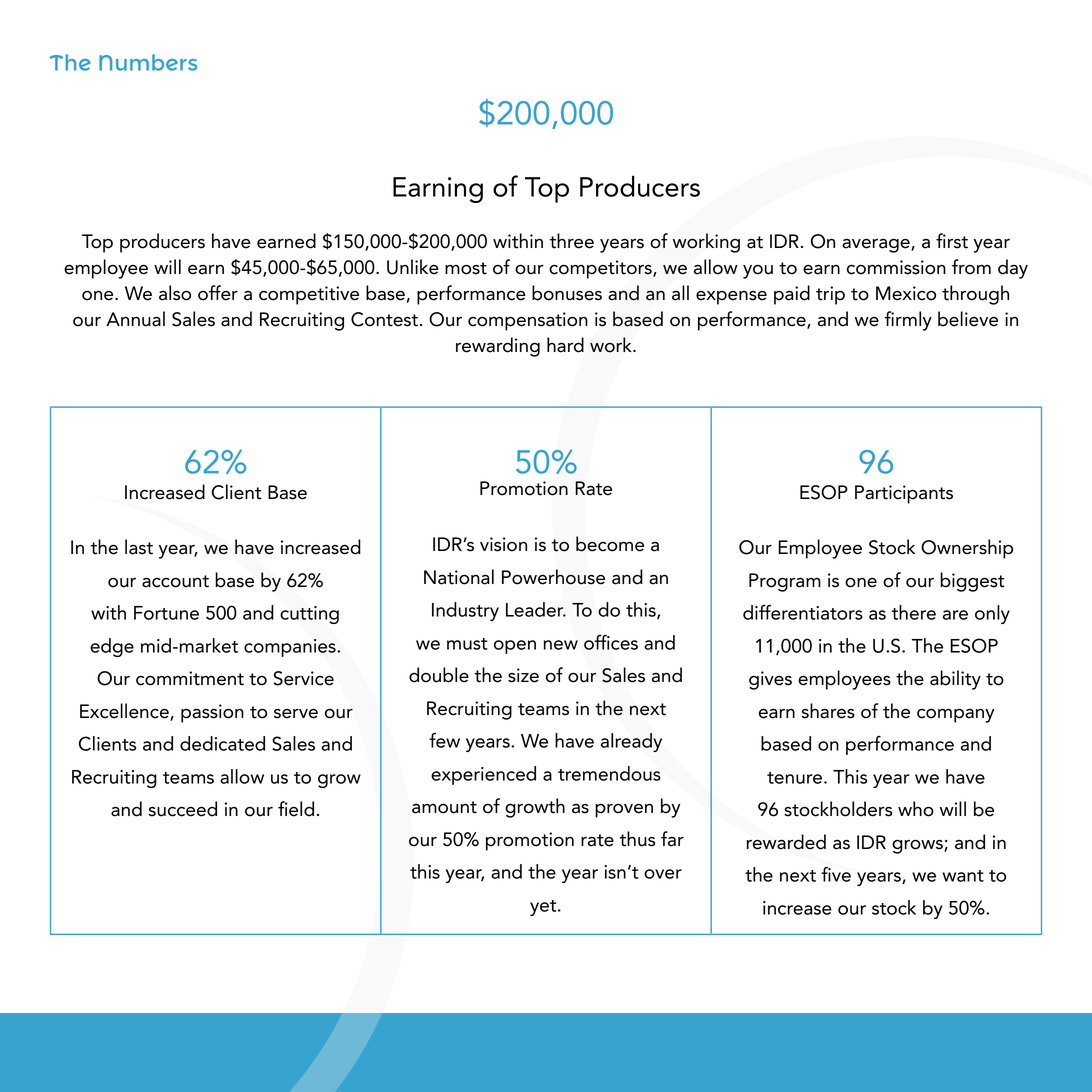  What do you see at coordinates (877, 245) in the screenshot?
I see `average` at bounding box center [877, 245].
